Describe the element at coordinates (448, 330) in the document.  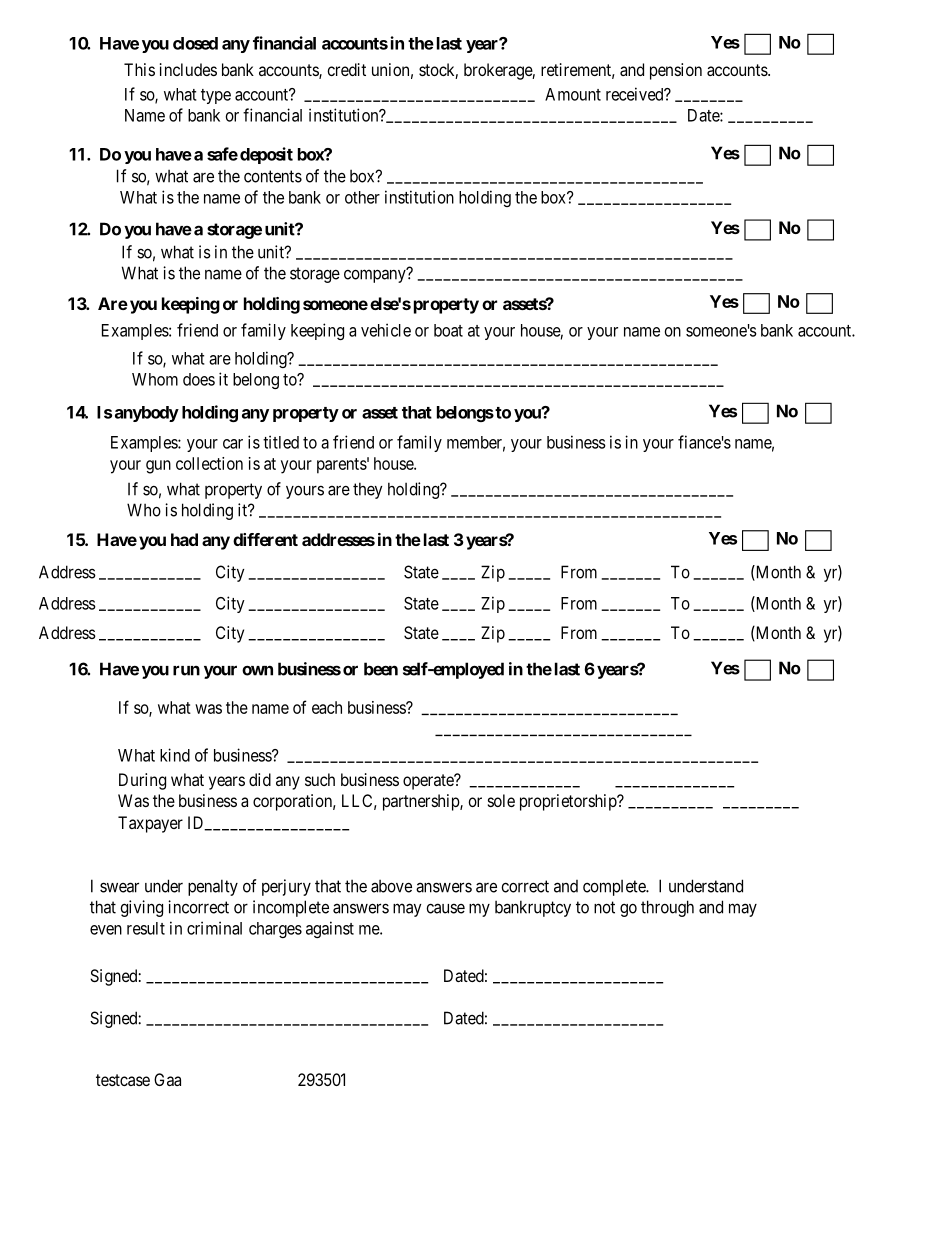
I see `boat` at that location.
